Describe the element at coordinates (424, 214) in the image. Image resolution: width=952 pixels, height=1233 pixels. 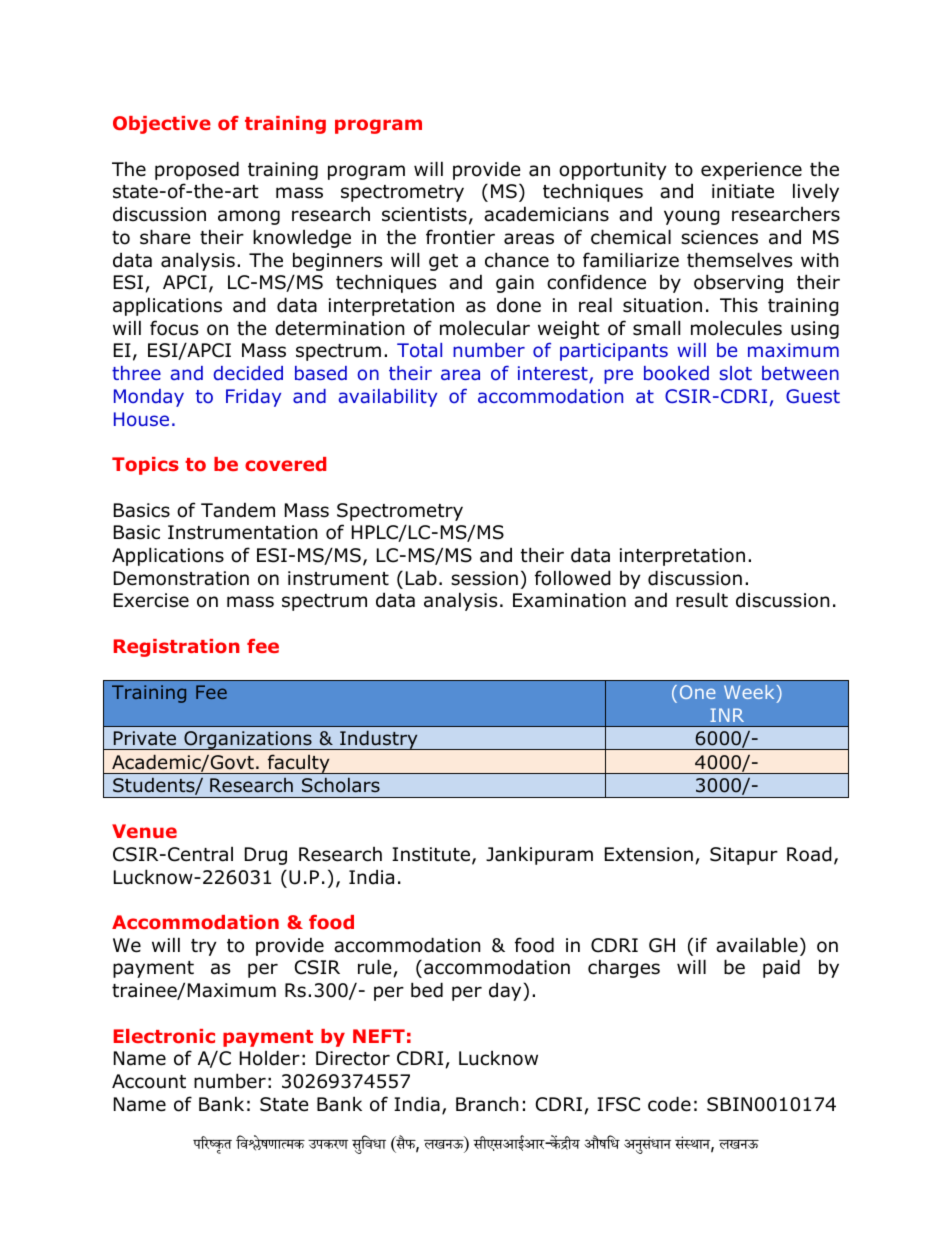
I see `scientists` at that location.
